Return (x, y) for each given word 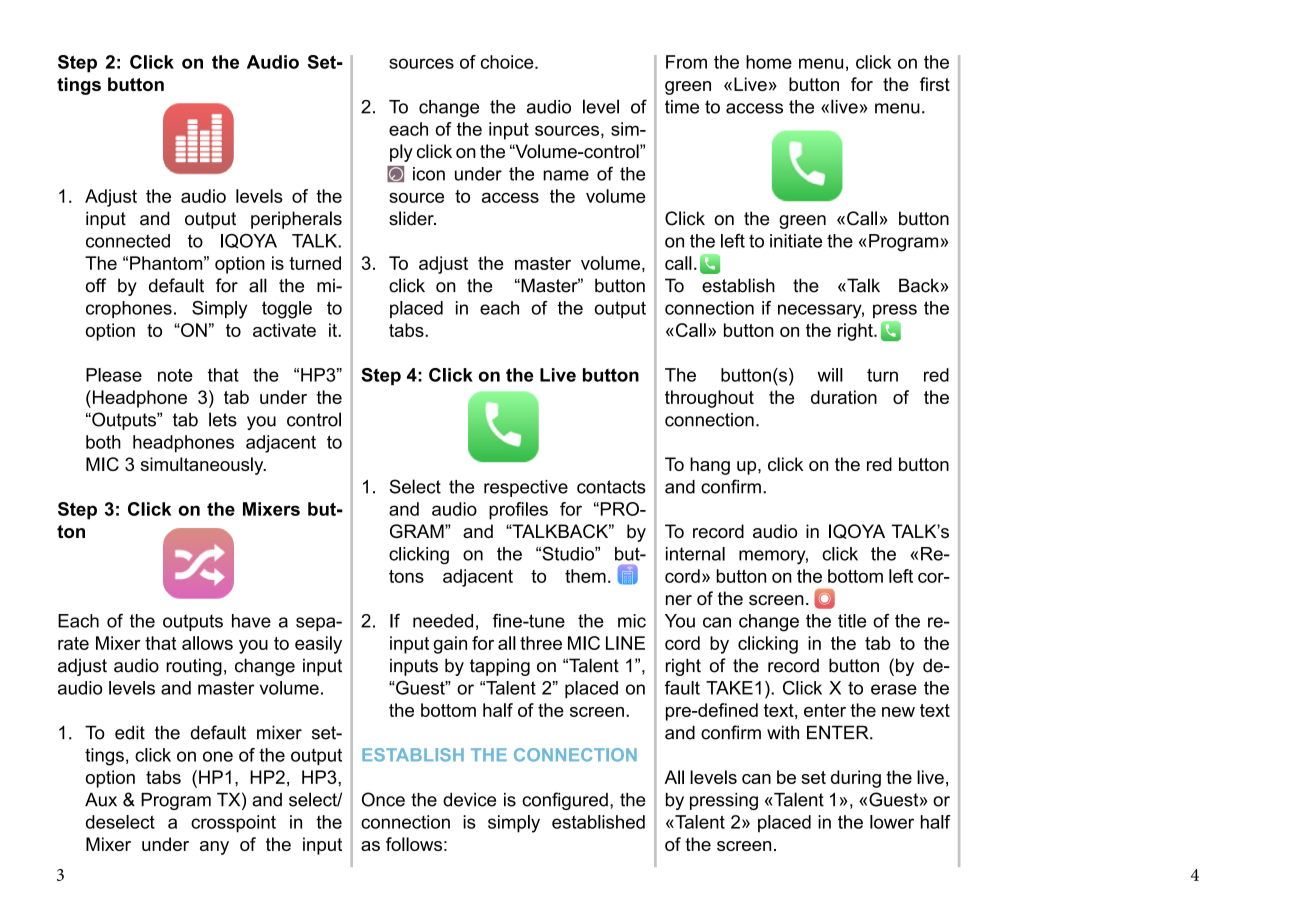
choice (508, 62)
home (769, 62)
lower (892, 822)
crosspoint (233, 824)
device (469, 800)
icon (429, 174)
